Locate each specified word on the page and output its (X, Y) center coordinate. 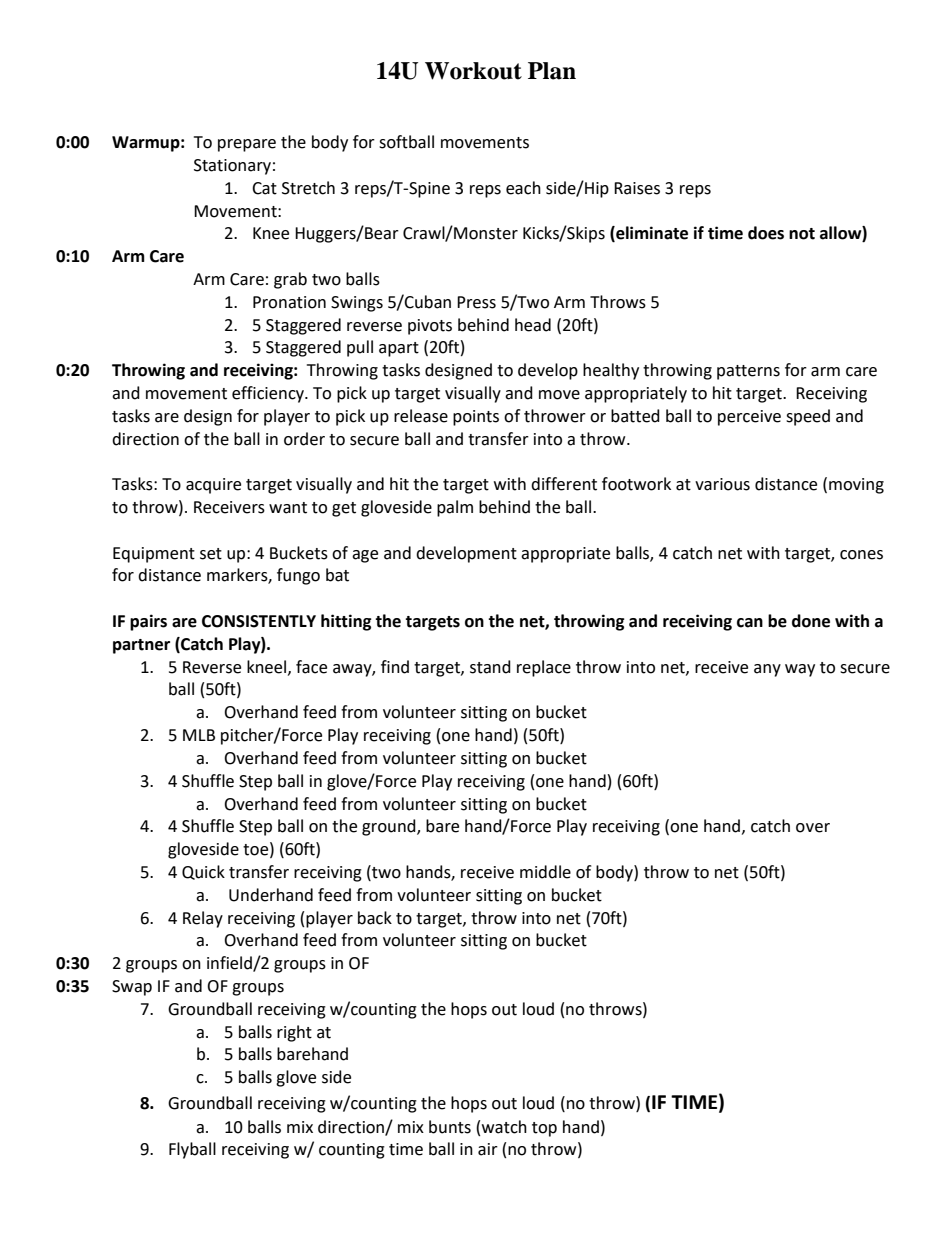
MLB (199, 735)
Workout (473, 71)
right (294, 1033)
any (767, 670)
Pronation (289, 302)
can (750, 623)
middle (545, 872)
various (722, 484)
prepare (247, 145)
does (766, 233)
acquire (213, 486)
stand (490, 667)
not (802, 234)
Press (476, 302)
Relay (203, 919)
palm (455, 508)
